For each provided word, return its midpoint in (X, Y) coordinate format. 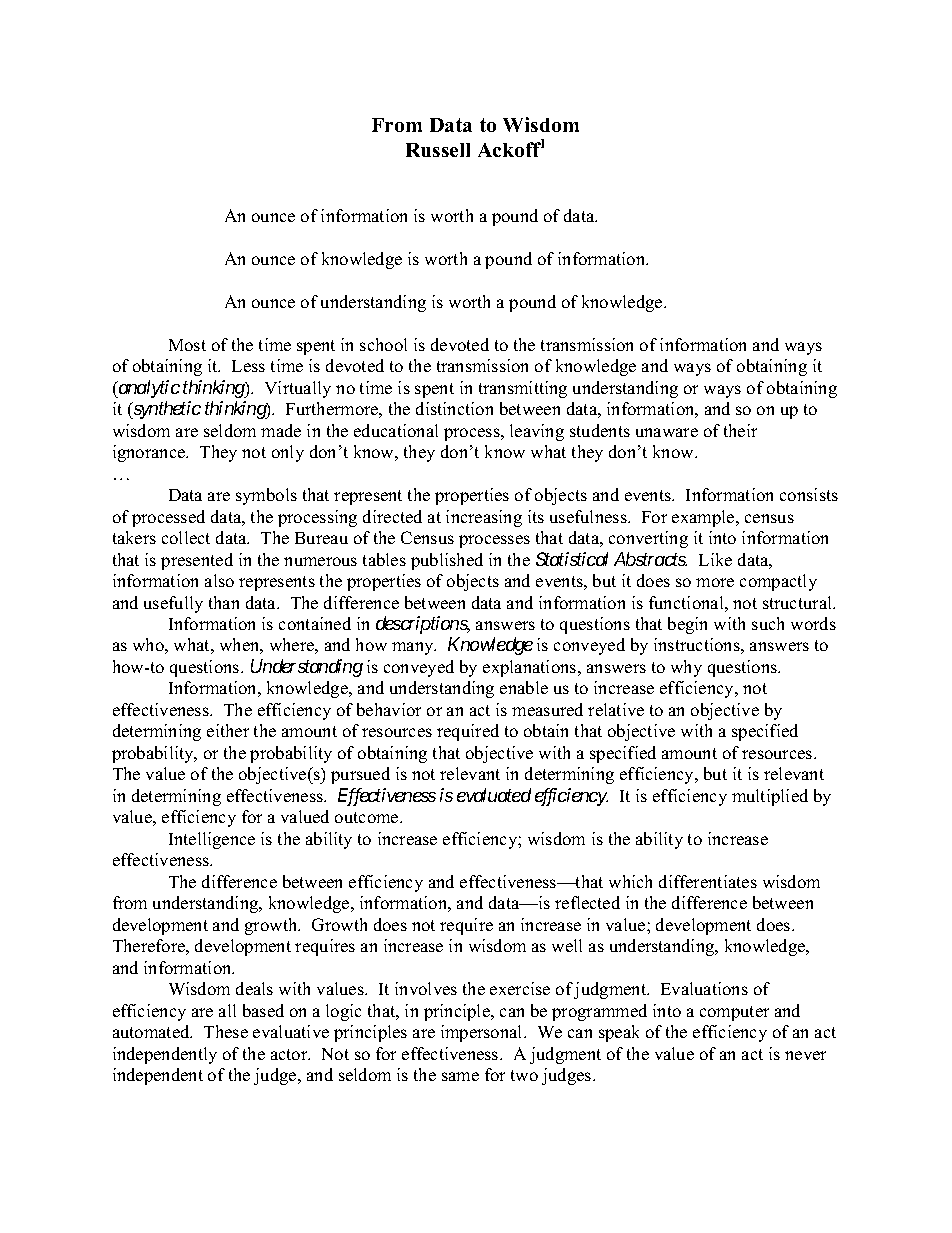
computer (734, 1013)
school (383, 344)
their (740, 430)
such (768, 623)
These (226, 1031)
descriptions (422, 625)
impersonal (483, 1033)
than (224, 602)
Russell (438, 150)
